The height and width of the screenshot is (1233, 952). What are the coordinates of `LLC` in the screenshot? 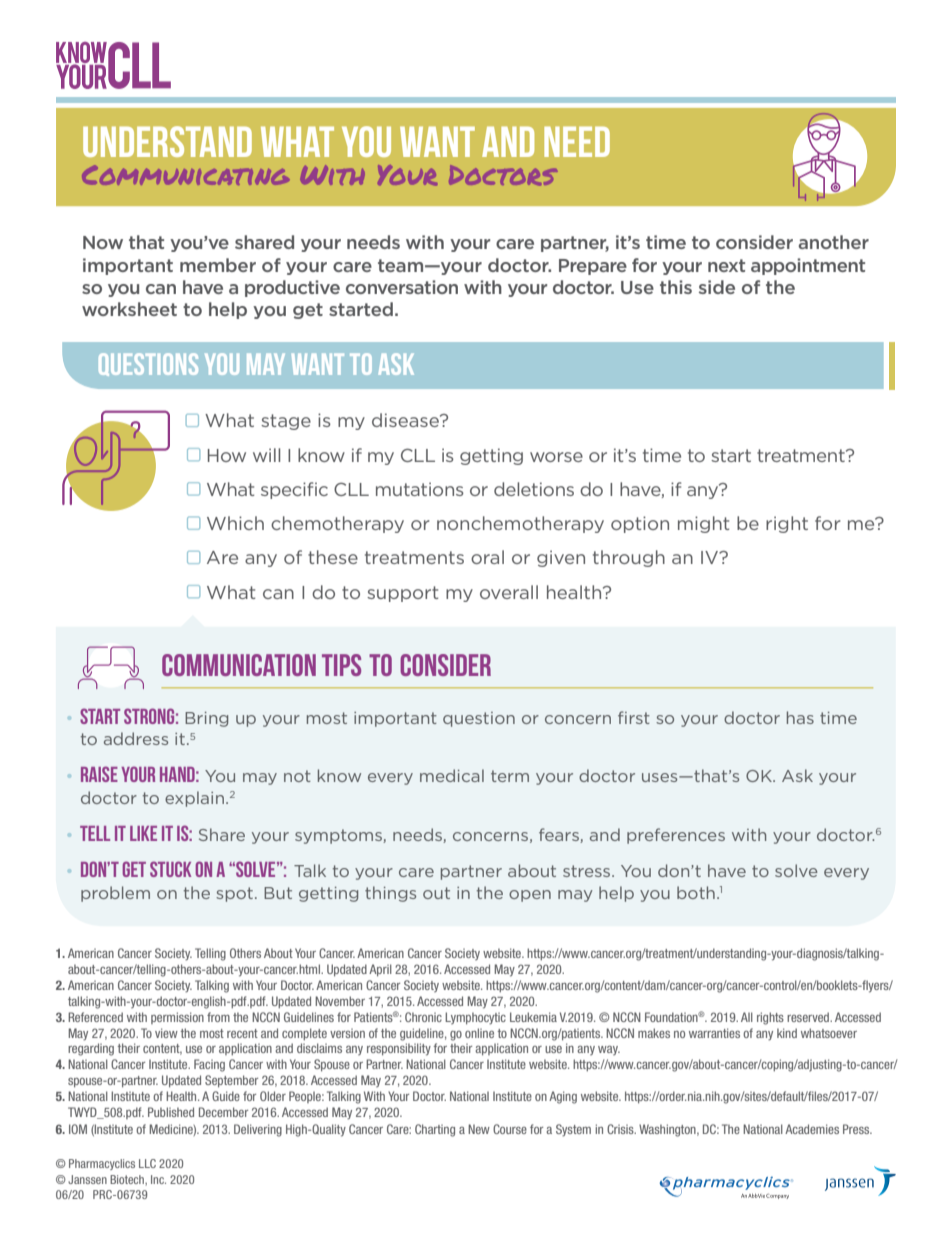 It's located at (147, 1163).
